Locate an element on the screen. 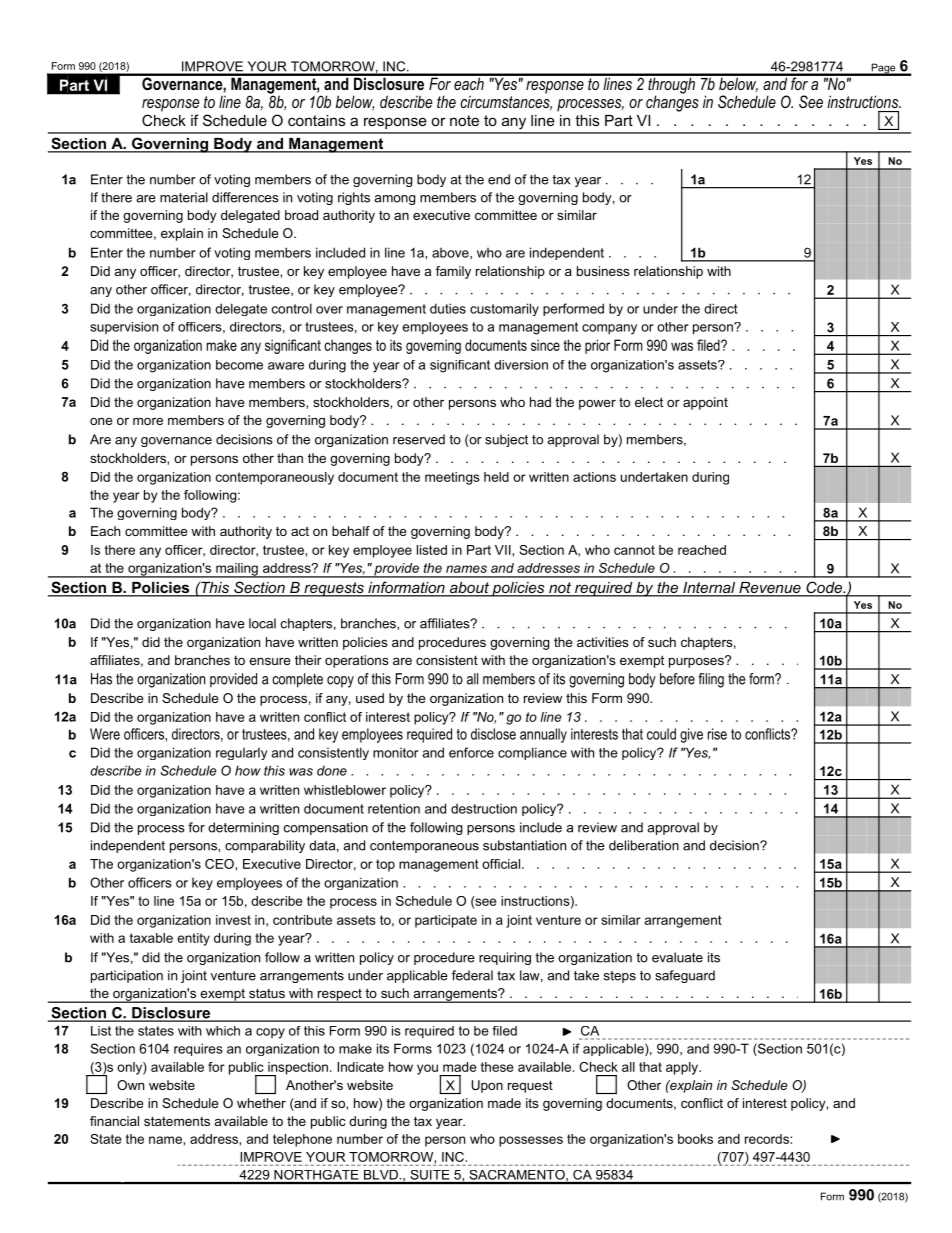  material is located at coordinates (184, 197).
